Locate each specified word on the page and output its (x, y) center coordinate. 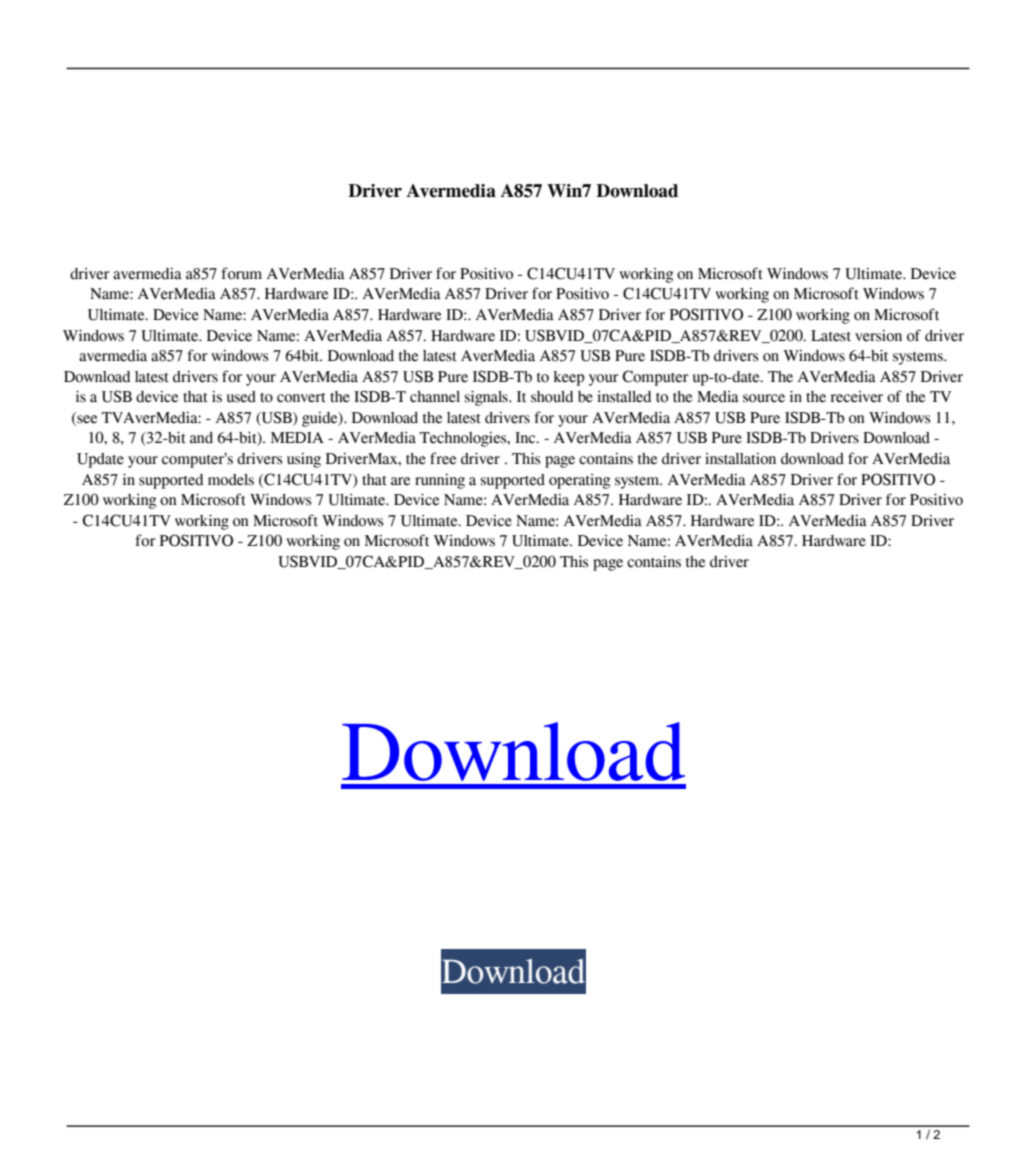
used (241, 397)
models (231, 480)
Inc (526, 438)
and (201, 438)
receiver (856, 397)
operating (579, 481)
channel (435, 397)
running (440, 481)
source (764, 398)
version (878, 335)
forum (241, 273)
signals (487, 398)
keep (569, 378)
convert (301, 398)
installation (740, 458)
